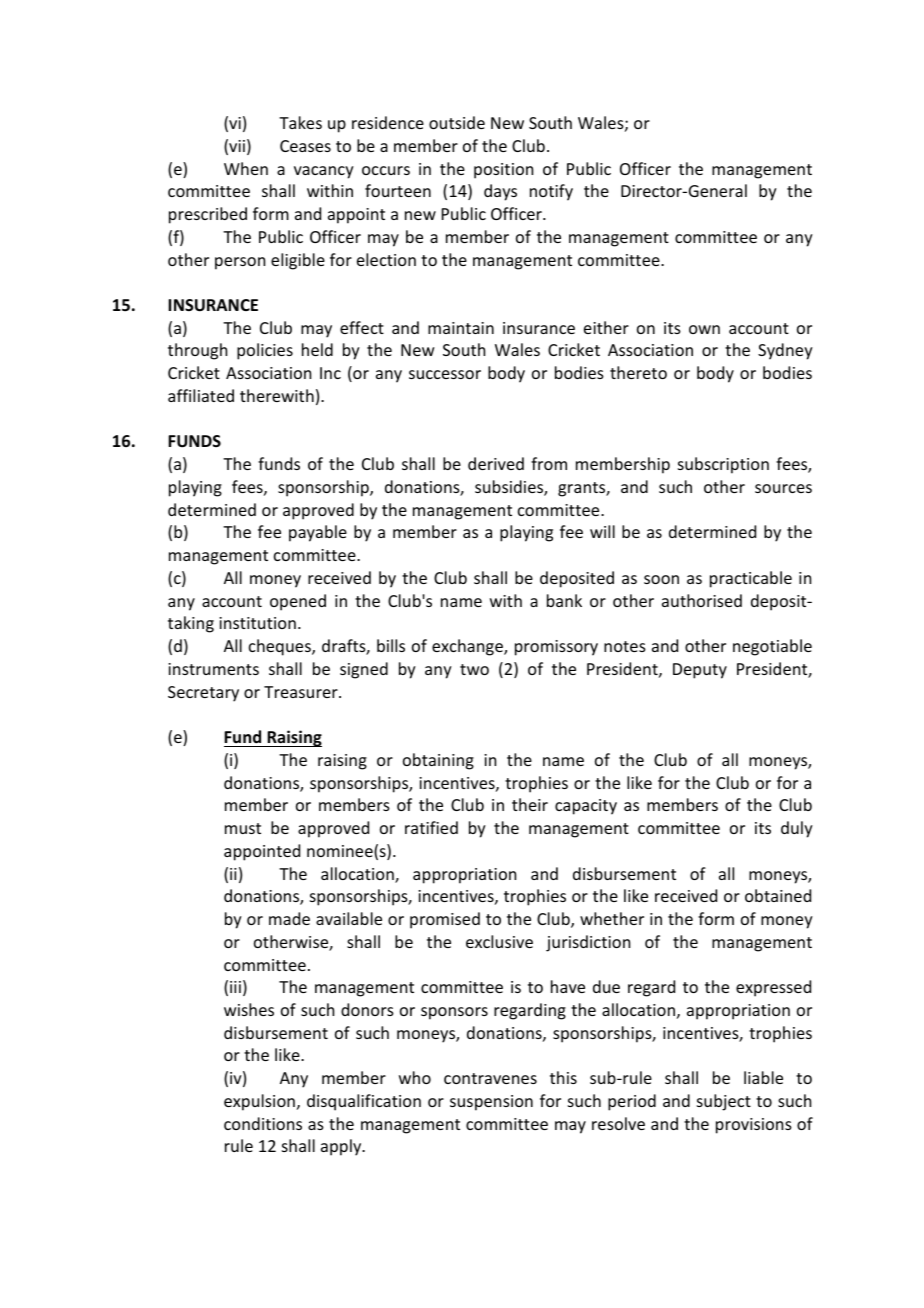 This image has height=1308, width=924. Describe the element at coordinates (246, 168) in the image. I see `When` at that location.
